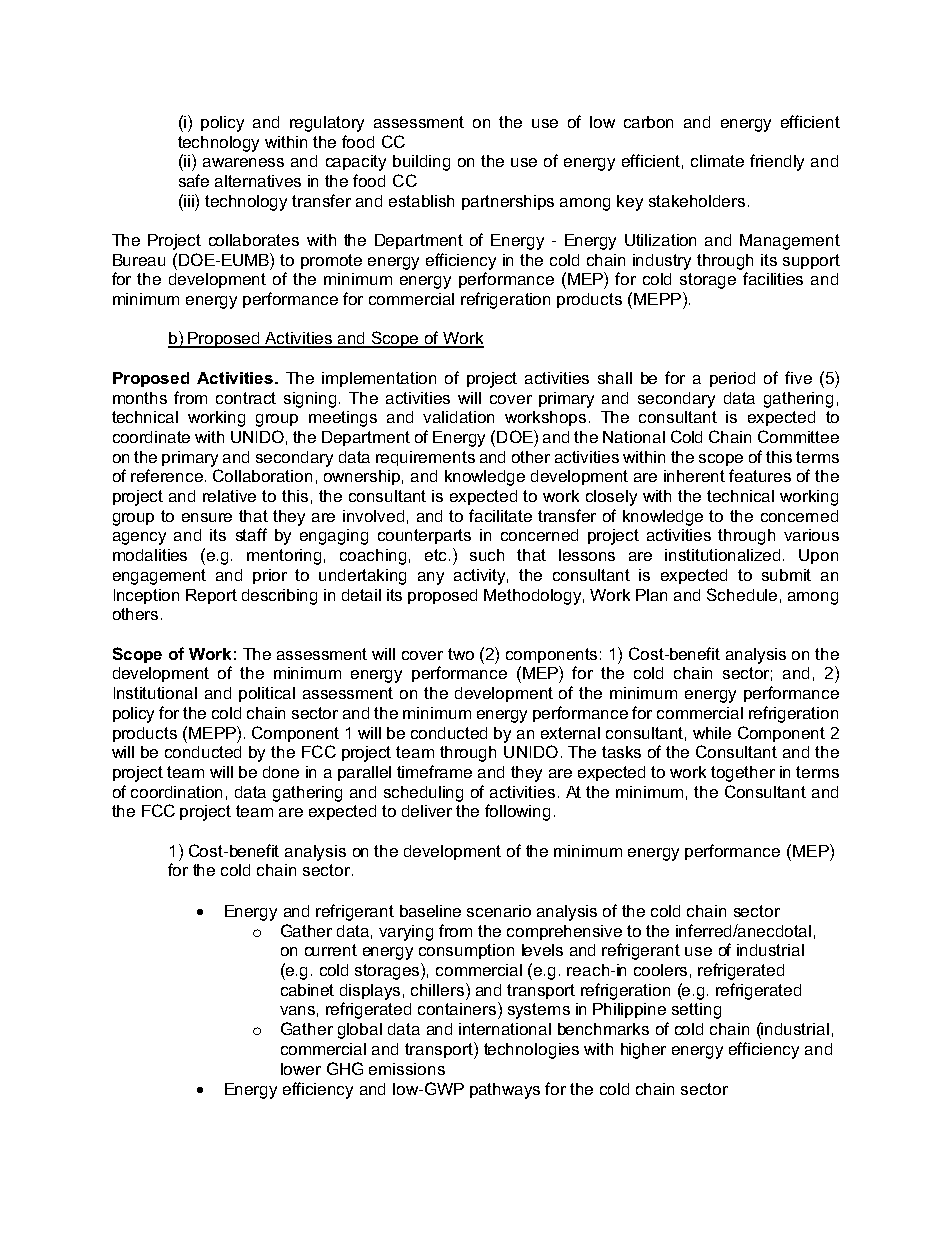  I want to click on validation, so click(458, 417).
